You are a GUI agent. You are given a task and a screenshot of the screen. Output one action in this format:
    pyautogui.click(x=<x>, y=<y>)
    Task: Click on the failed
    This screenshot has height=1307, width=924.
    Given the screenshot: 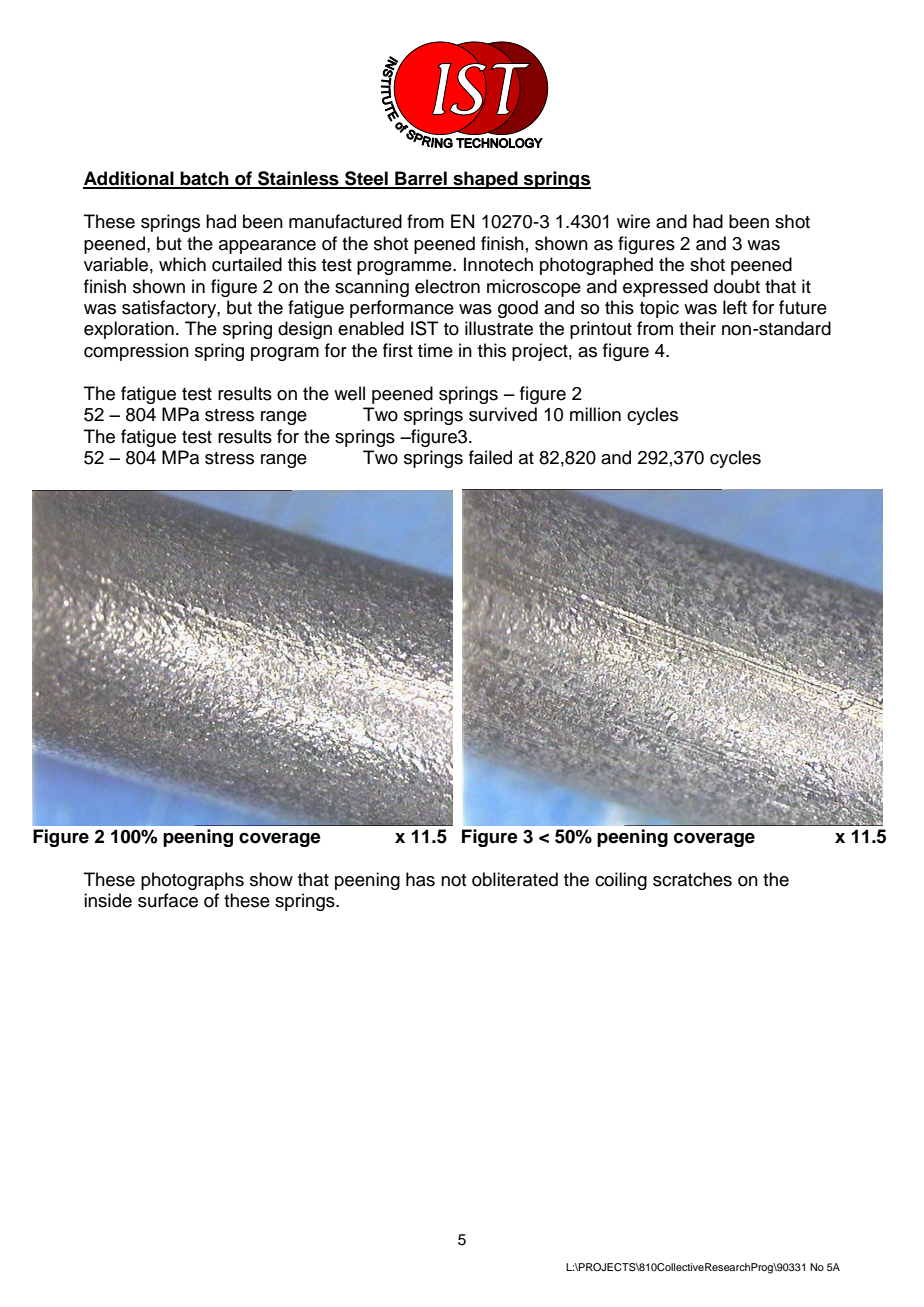 What is the action you would take?
    pyautogui.click(x=490, y=457)
